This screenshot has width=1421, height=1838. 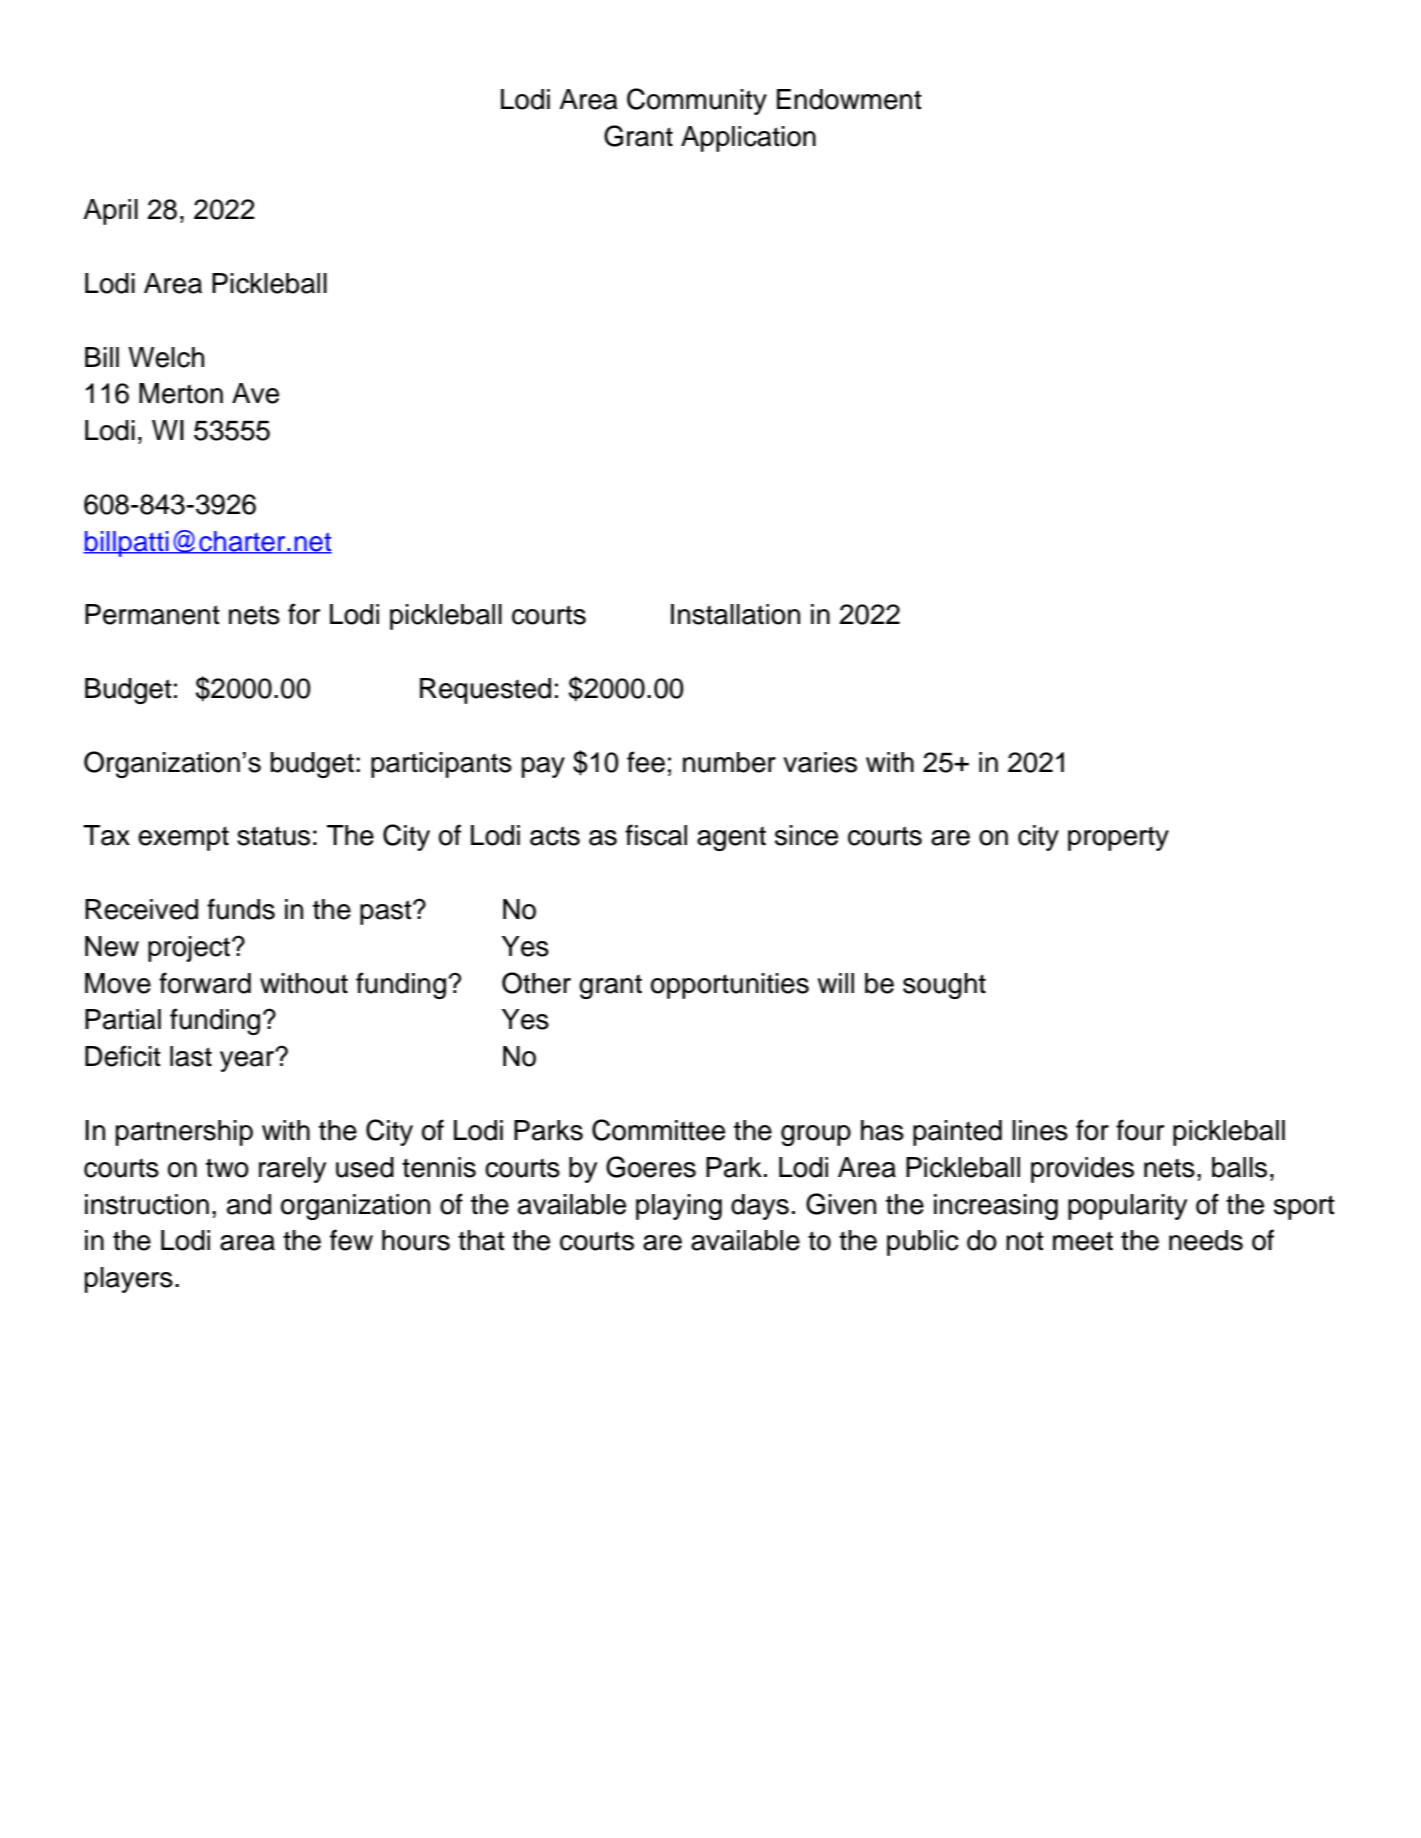 I want to click on and, so click(x=249, y=1204).
